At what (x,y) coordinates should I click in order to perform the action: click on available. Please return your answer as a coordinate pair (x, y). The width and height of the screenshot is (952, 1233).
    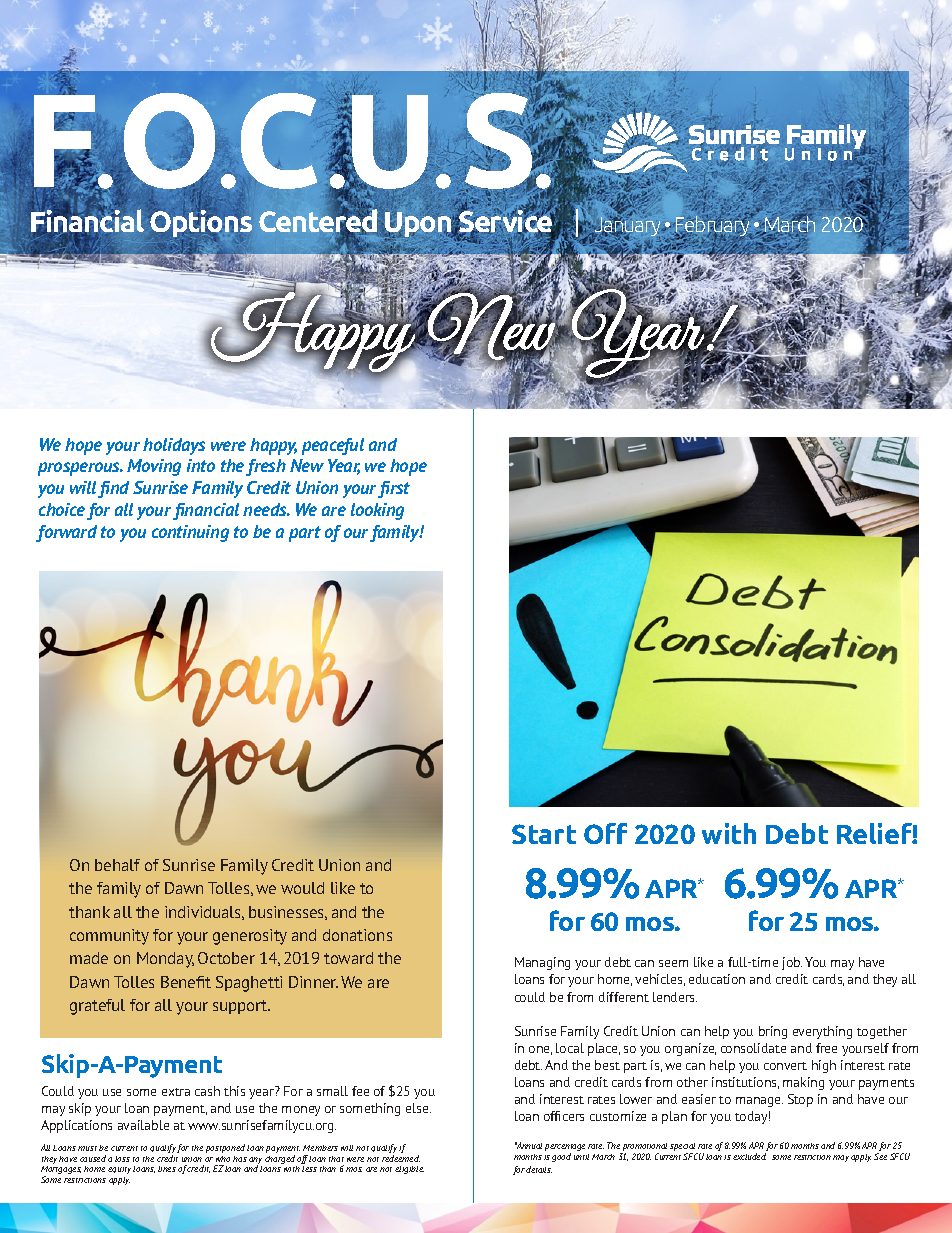
    Looking at the image, I should click on (143, 1125).
